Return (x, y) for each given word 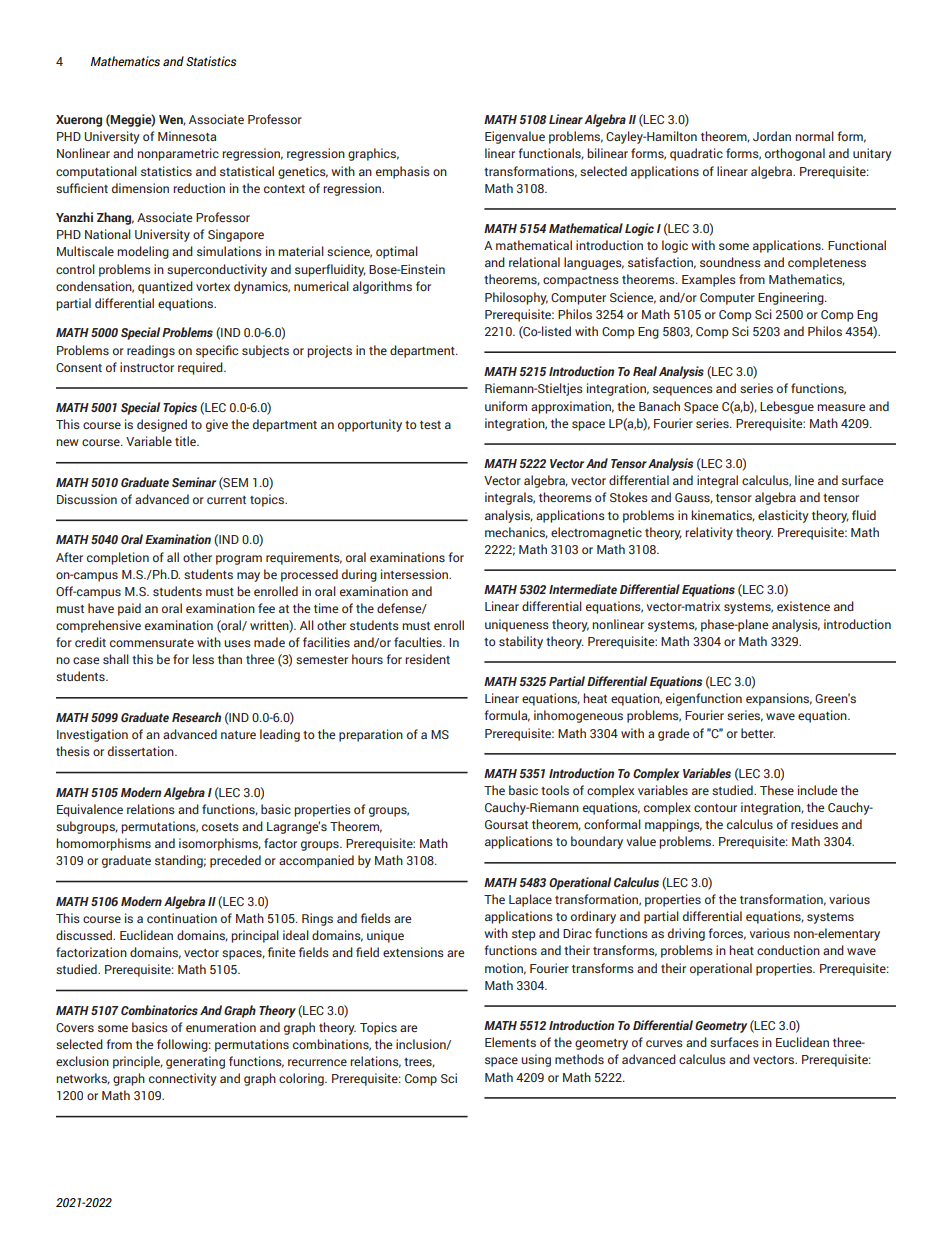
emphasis (403, 172)
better (758, 733)
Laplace (530, 900)
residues (814, 824)
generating (195, 1062)
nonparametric (178, 154)
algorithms (382, 287)
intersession (416, 574)
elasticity (783, 516)
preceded (235, 861)
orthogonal (795, 154)
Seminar (194, 482)
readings (151, 351)
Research (196, 717)
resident (427, 659)
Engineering (792, 298)
